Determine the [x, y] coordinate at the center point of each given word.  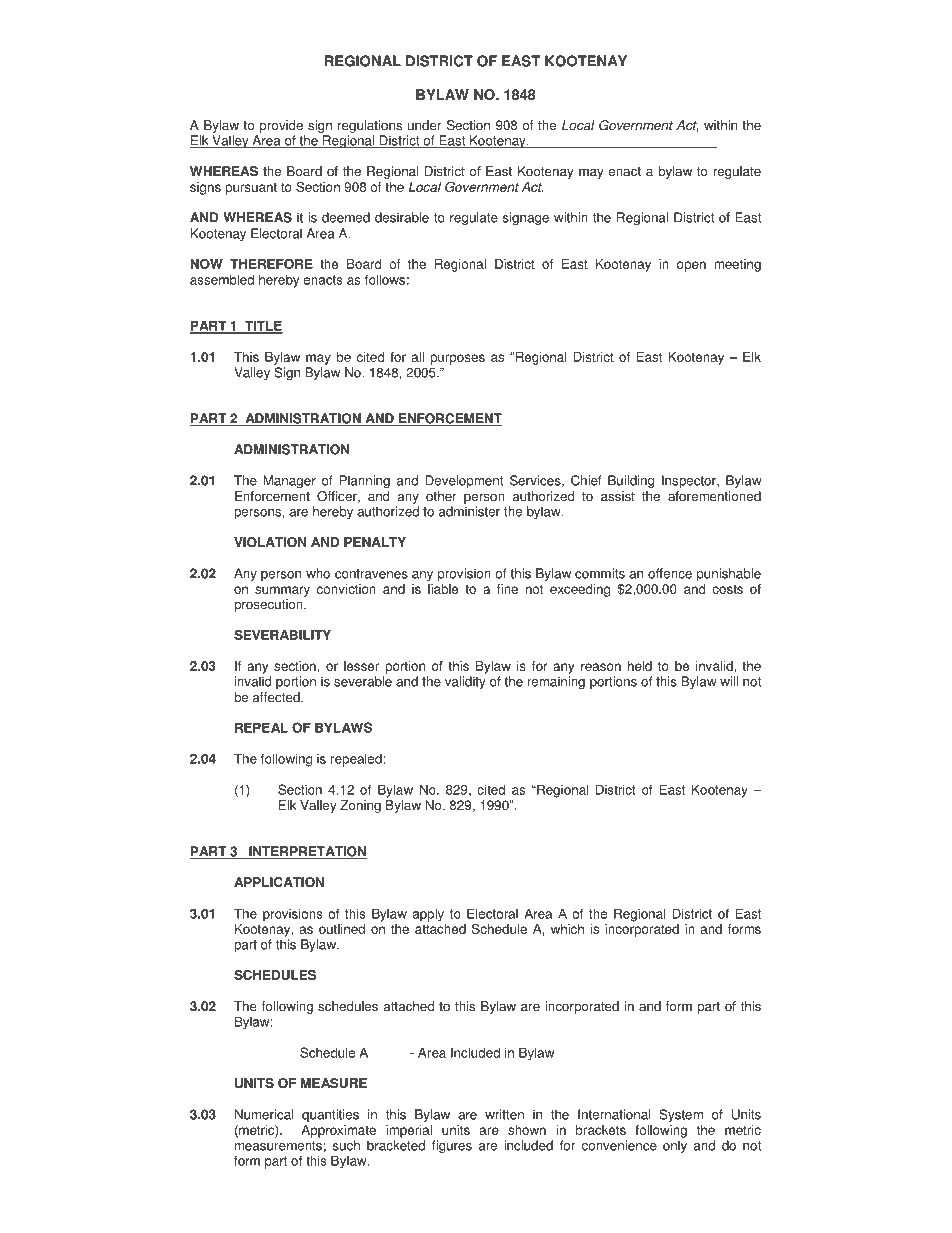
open [691, 266]
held [640, 666]
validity [465, 682]
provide [281, 126]
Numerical [264, 1114]
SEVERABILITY [282, 634]
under [425, 125]
